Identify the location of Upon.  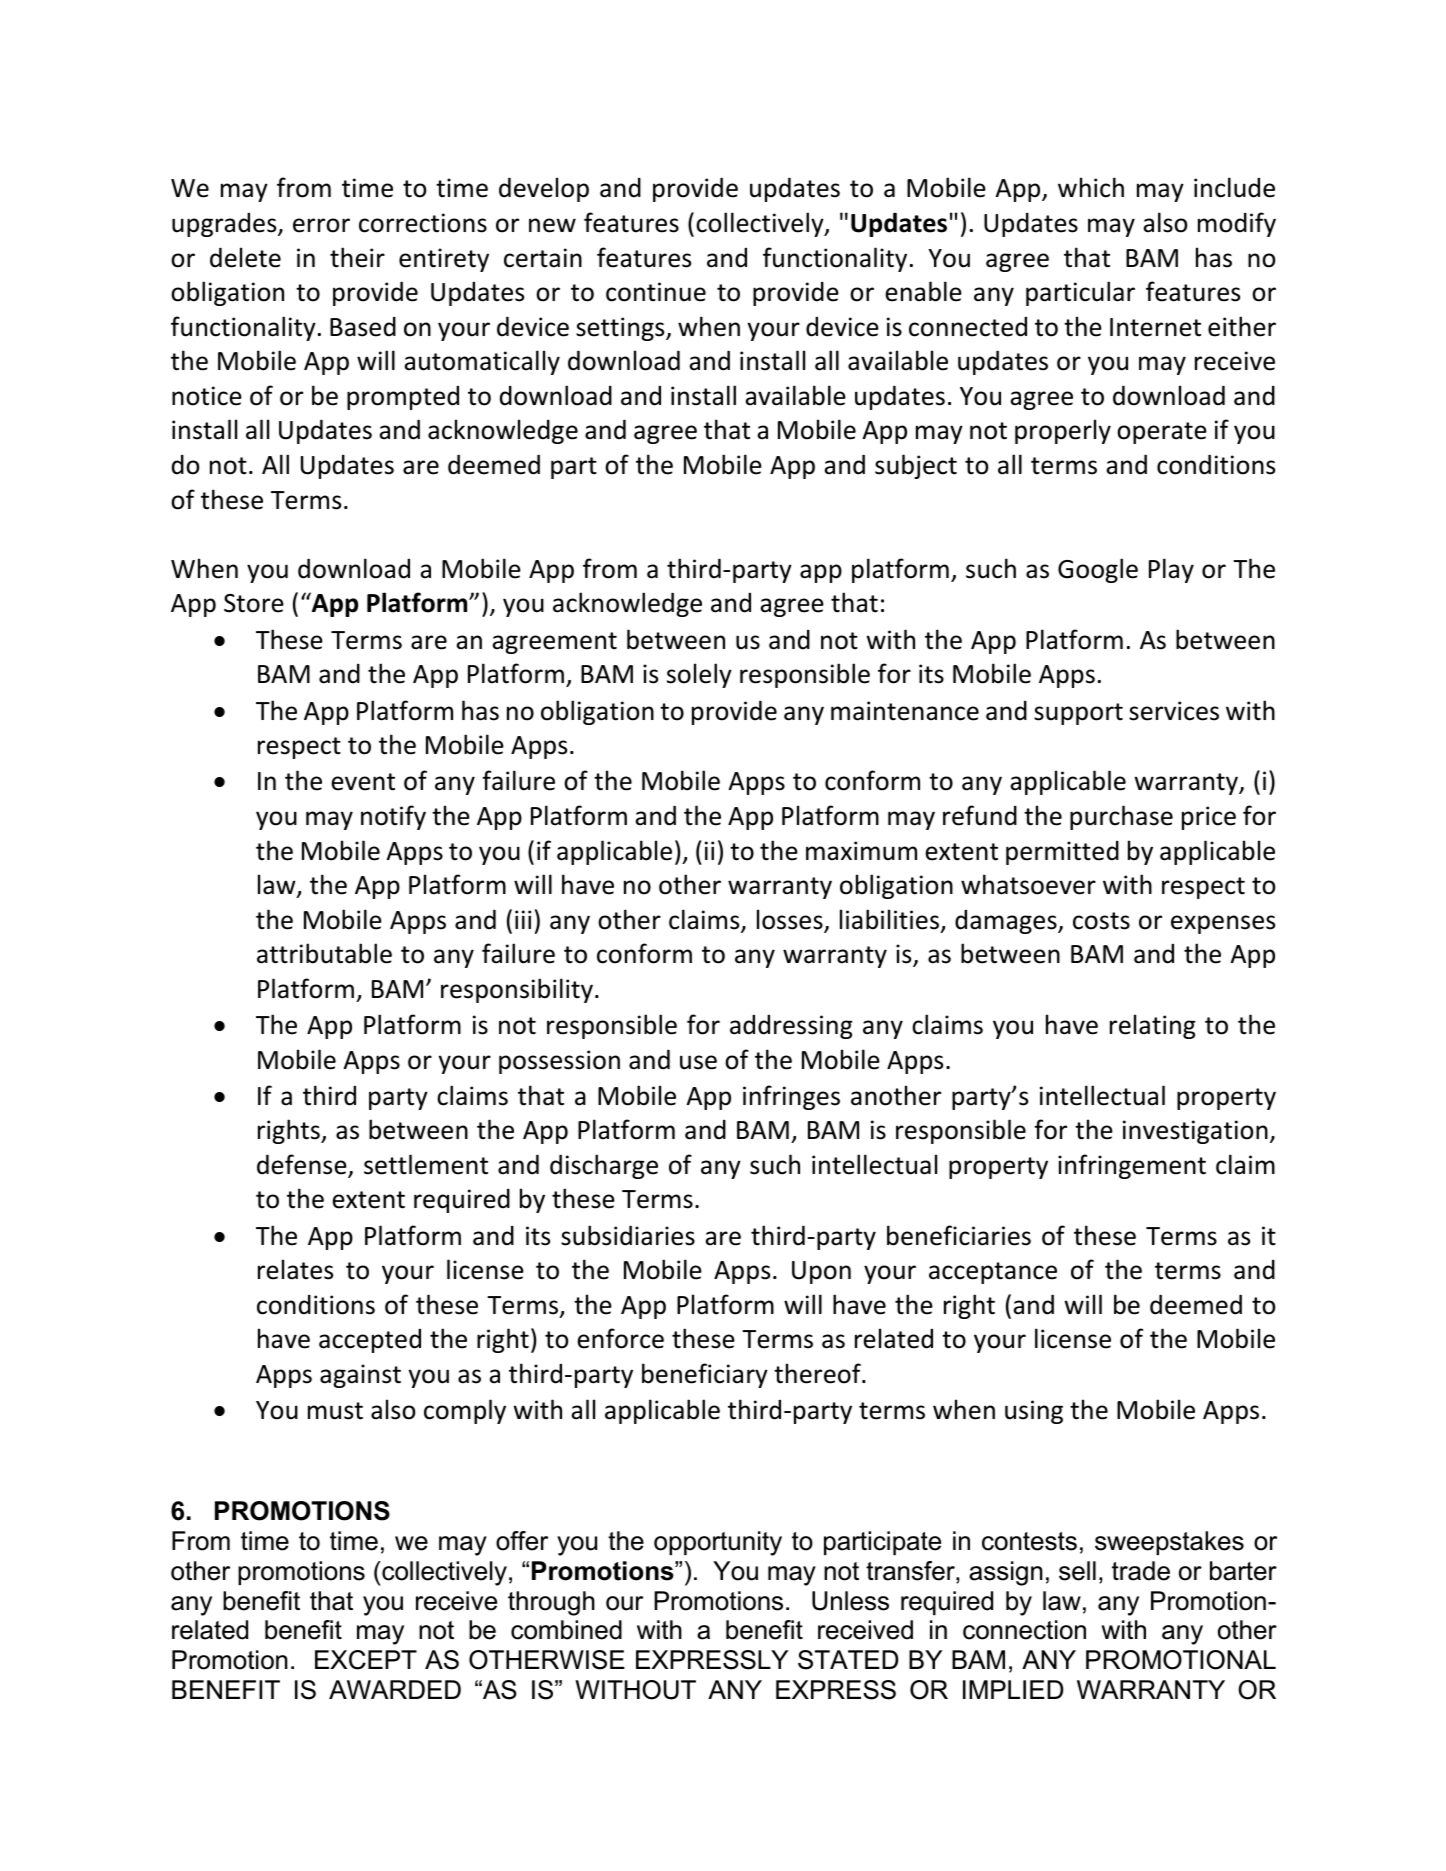
(821, 1272).
